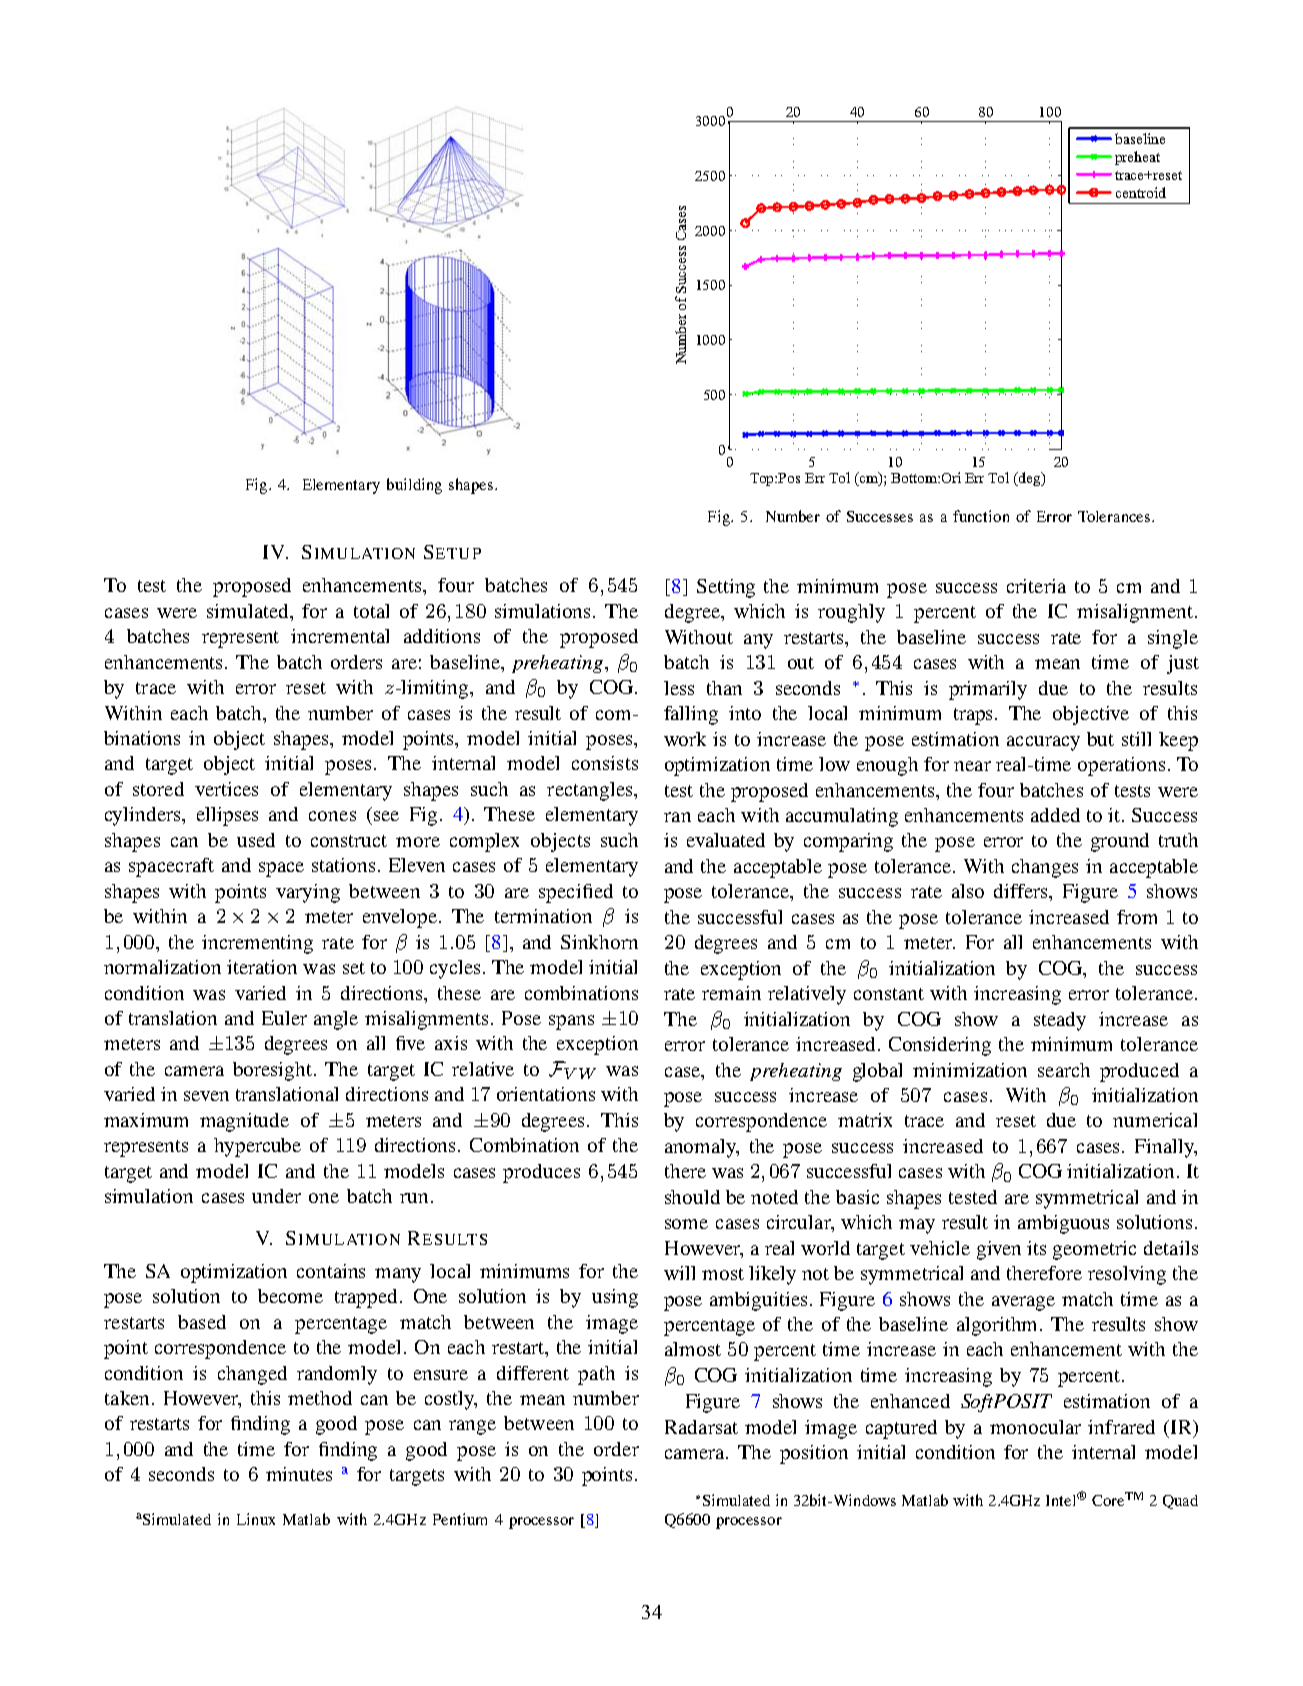  Describe the element at coordinates (1036, 586) in the document. I see `criteria` at that location.
